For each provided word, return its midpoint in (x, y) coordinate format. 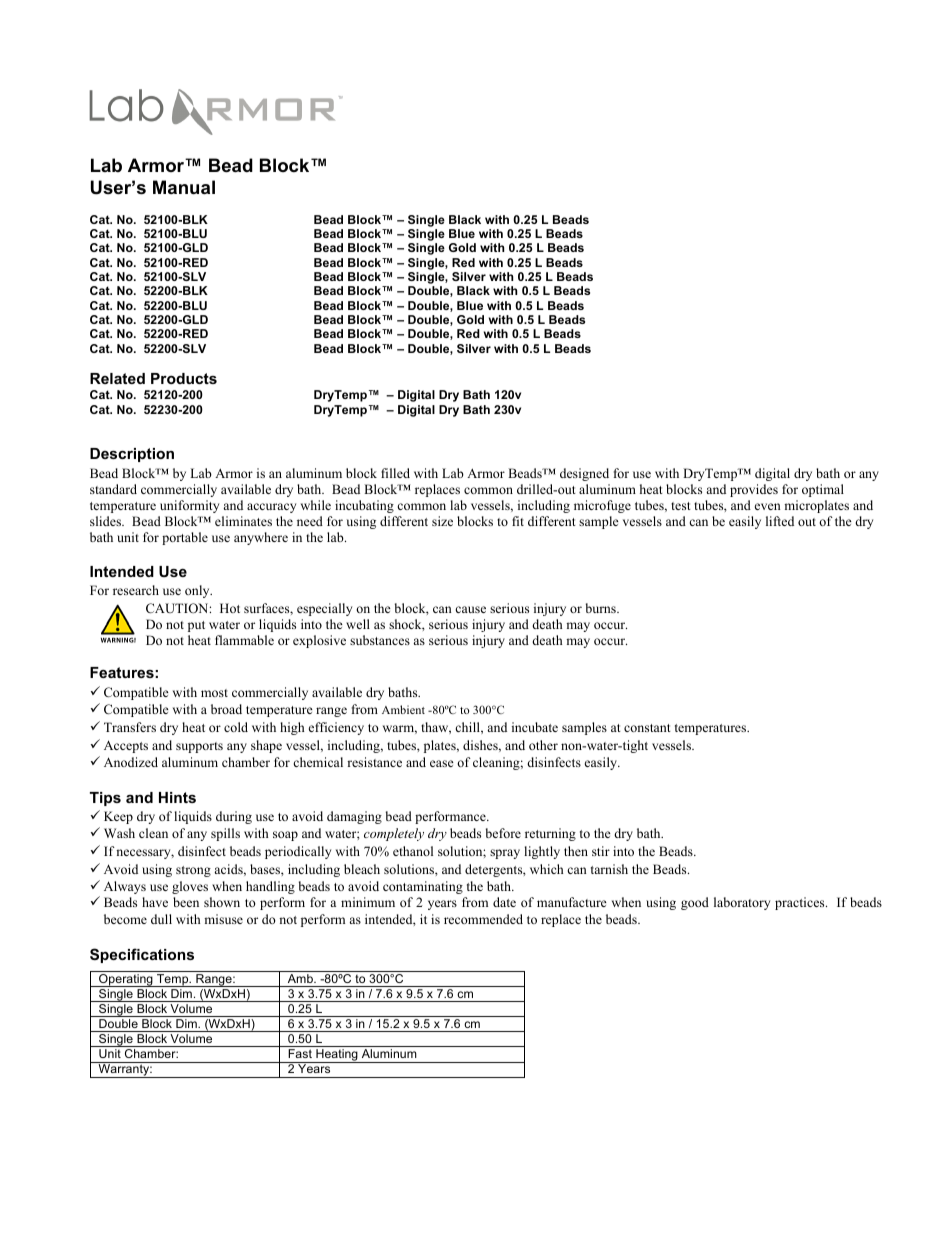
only (198, 591)
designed (584, 474)
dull (161, 919)
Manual (184, 187)
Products (184, 378)
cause (470, 609)
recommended (483, 919)
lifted (780, 521)
